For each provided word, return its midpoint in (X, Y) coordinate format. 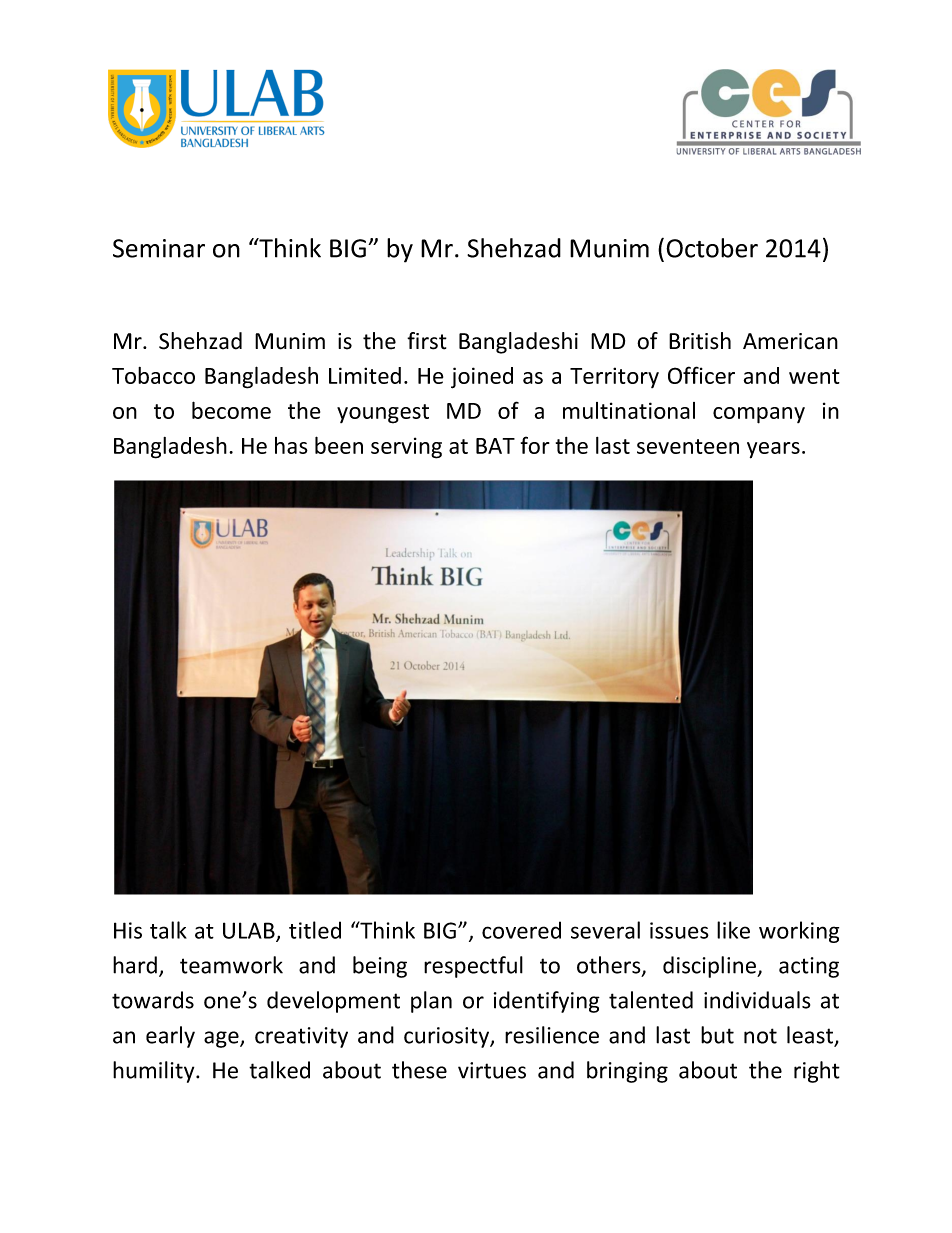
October (712, 248)
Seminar (159, 248)
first (427, 341)
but (717, 1035)
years (773, 450)
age (222, 1039)
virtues (492, 1070)
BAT (495, 446)
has (291, 445)
